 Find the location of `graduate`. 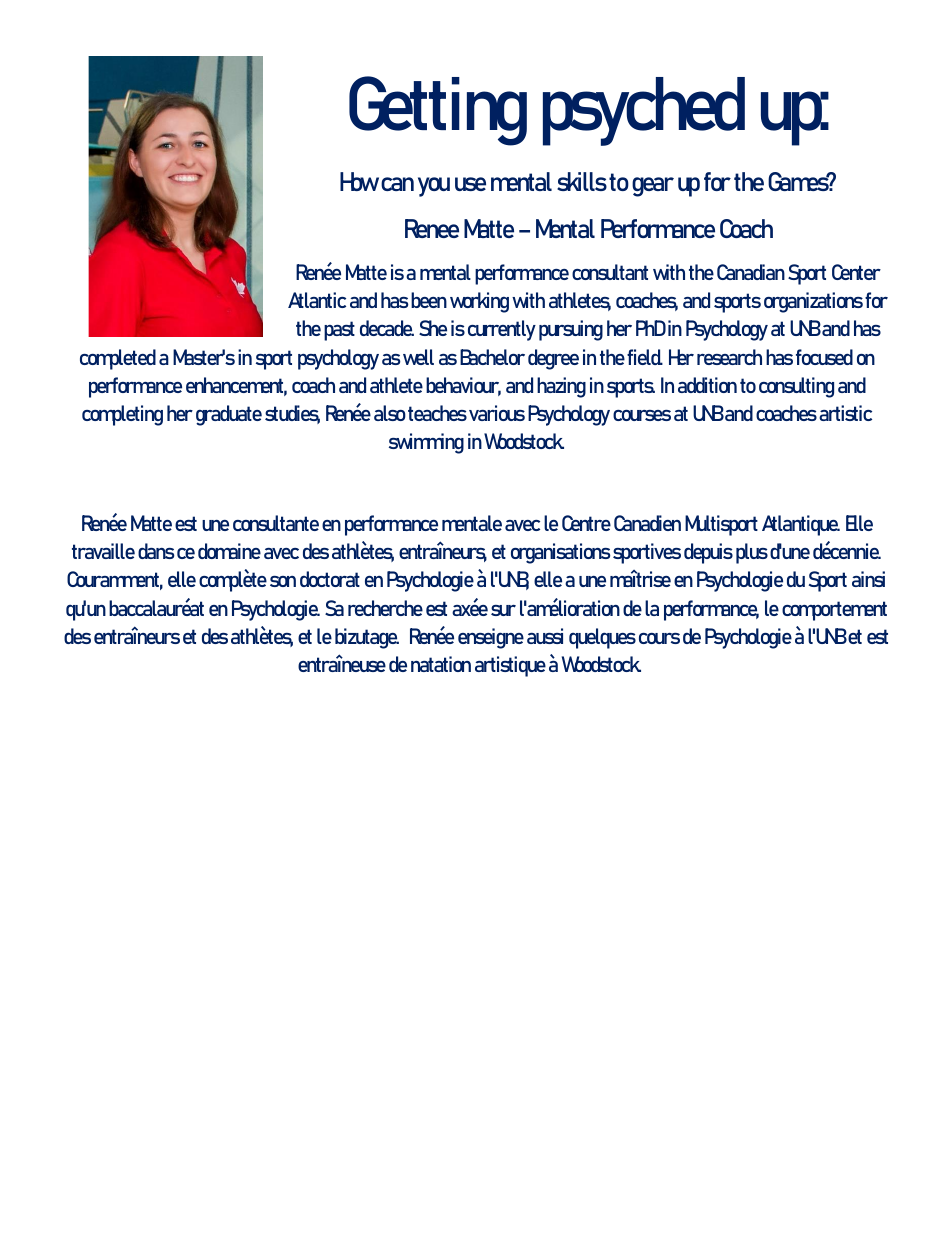

graduate is located at coordinates (229, 415).
